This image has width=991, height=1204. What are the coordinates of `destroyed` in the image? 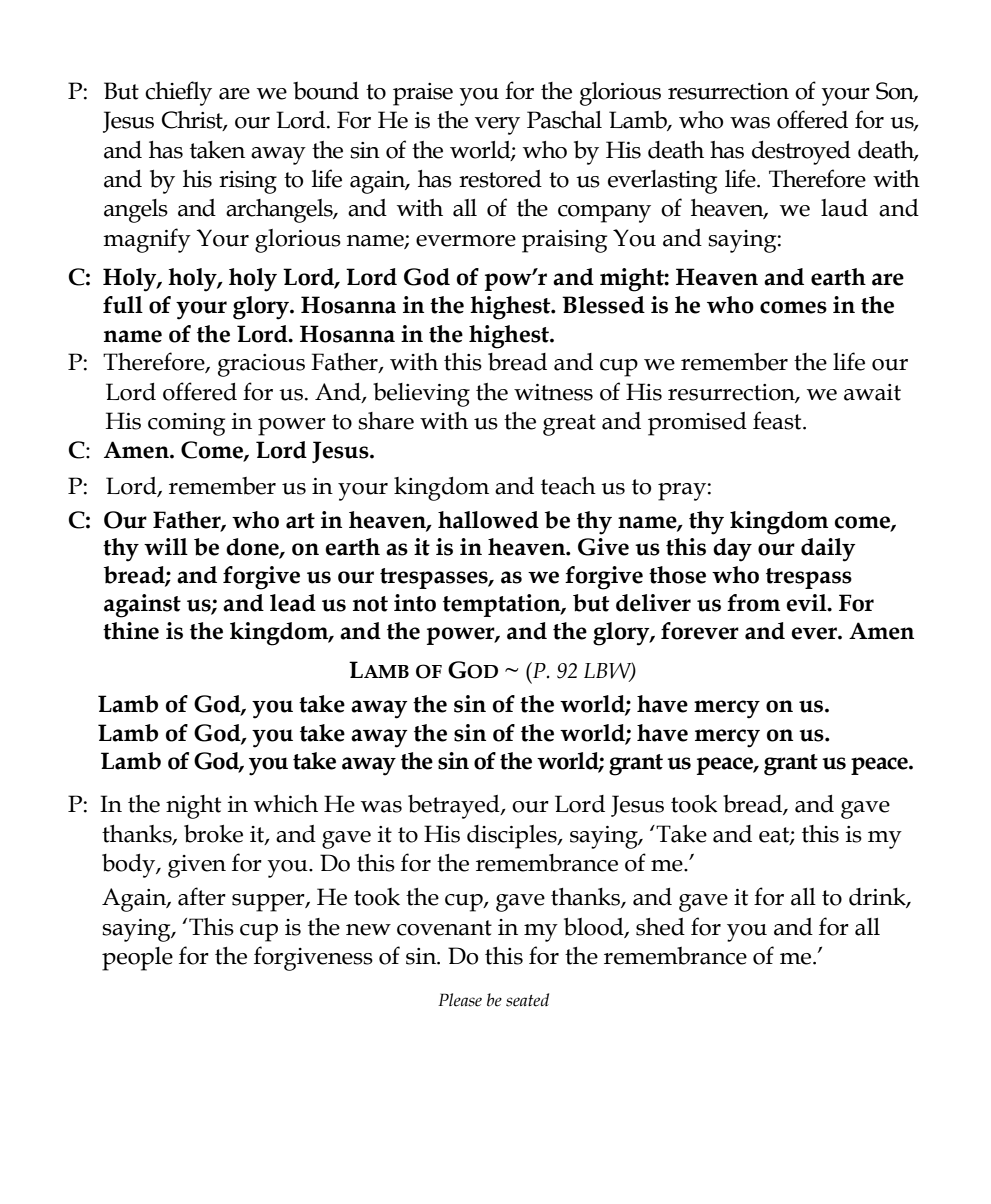 It's located at (801, 153).
